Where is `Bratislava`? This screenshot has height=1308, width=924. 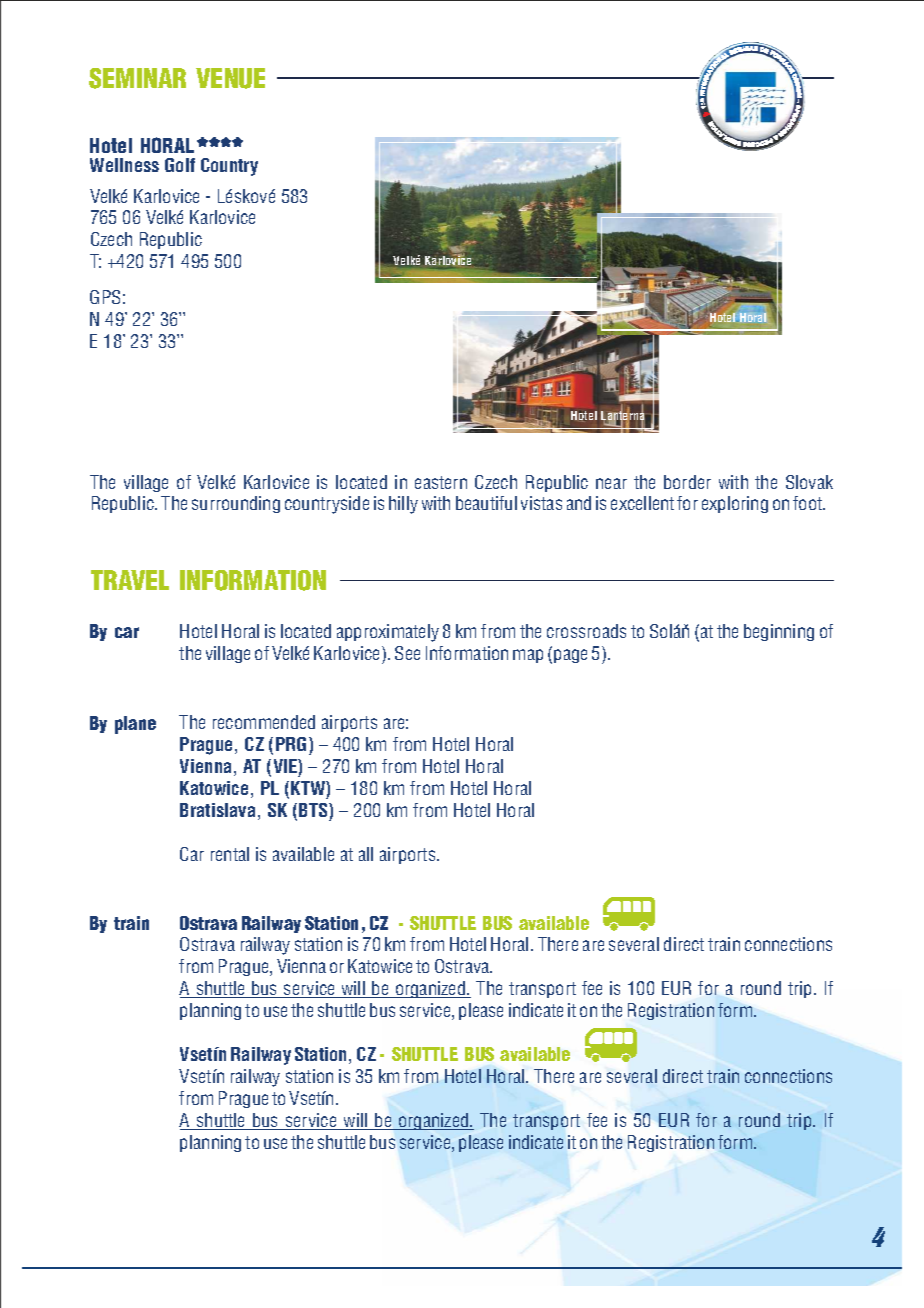
Bratislava is located at coordinates (217, 810).
